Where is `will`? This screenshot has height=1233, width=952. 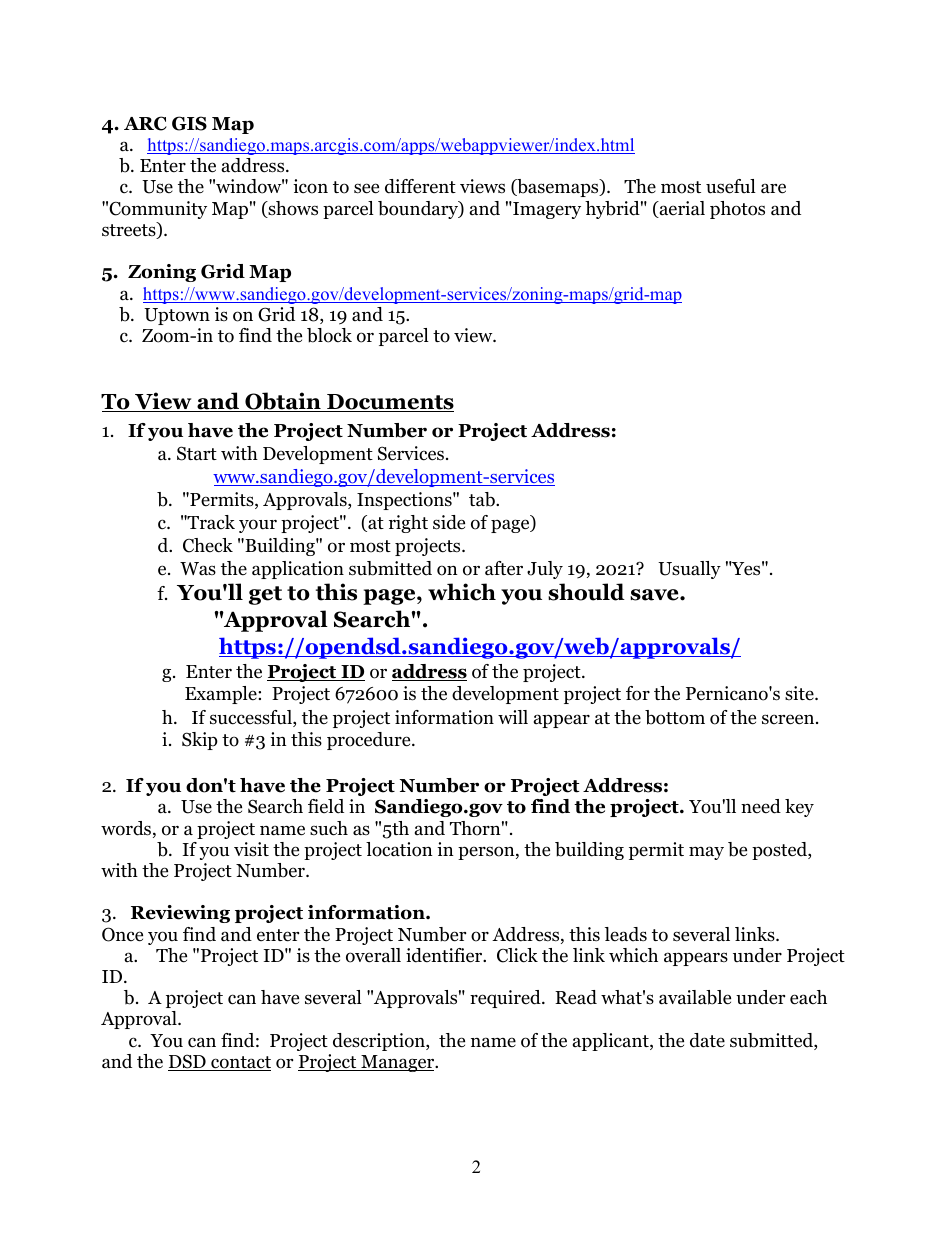
will is located at coordinates (513, 717).
